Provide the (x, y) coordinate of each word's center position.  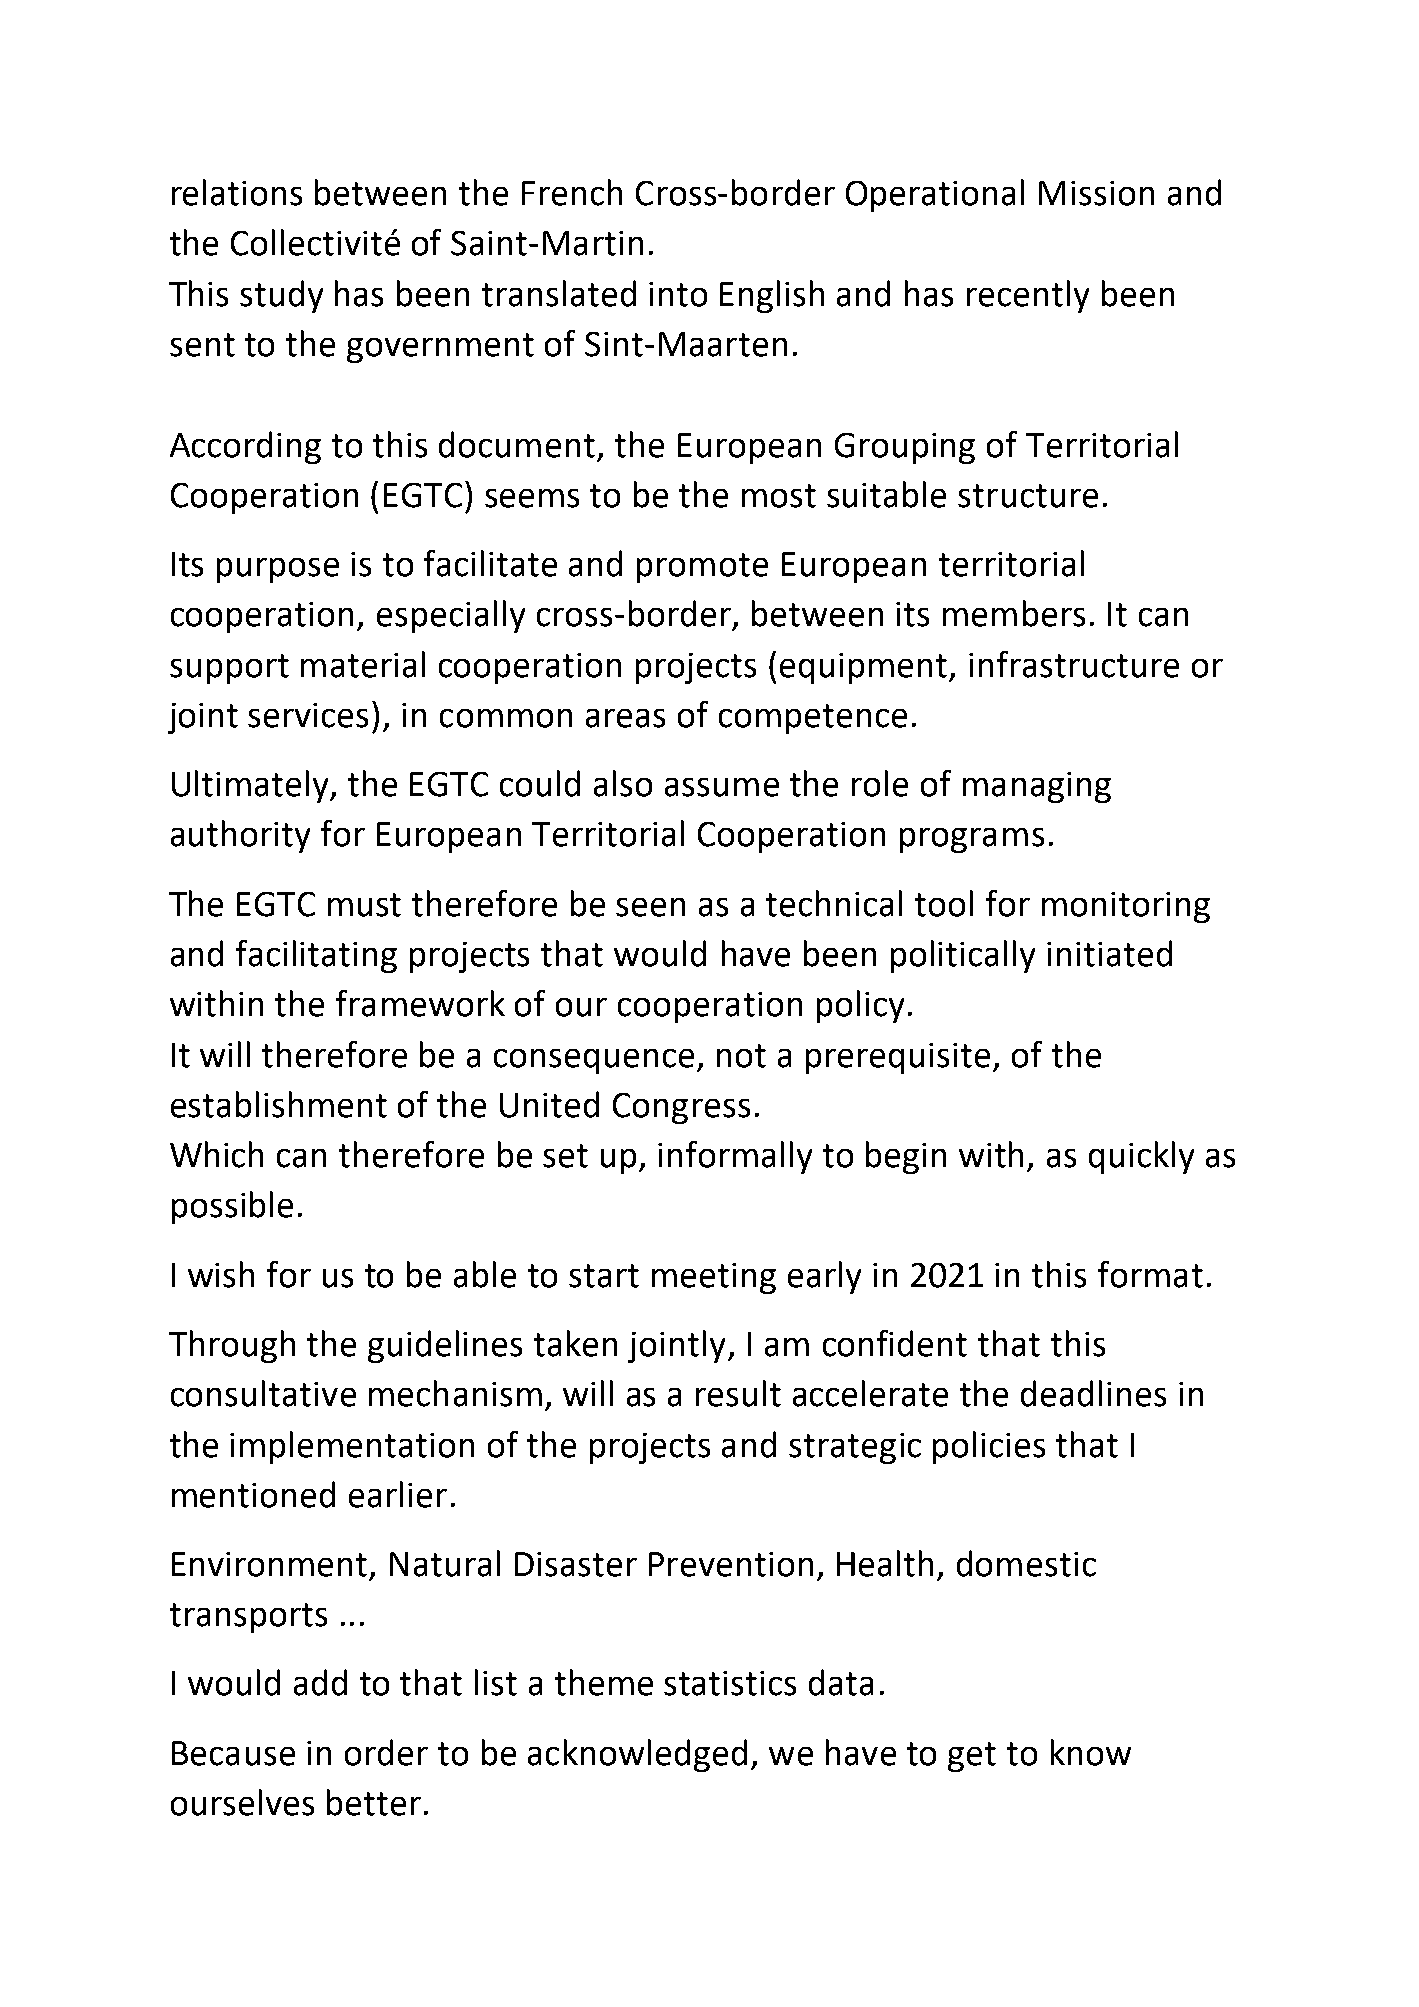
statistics (730, 1683)
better (374, 1802)
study (281, 296)
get (972, 1757)
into (678, 294)
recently (1028, 296)
